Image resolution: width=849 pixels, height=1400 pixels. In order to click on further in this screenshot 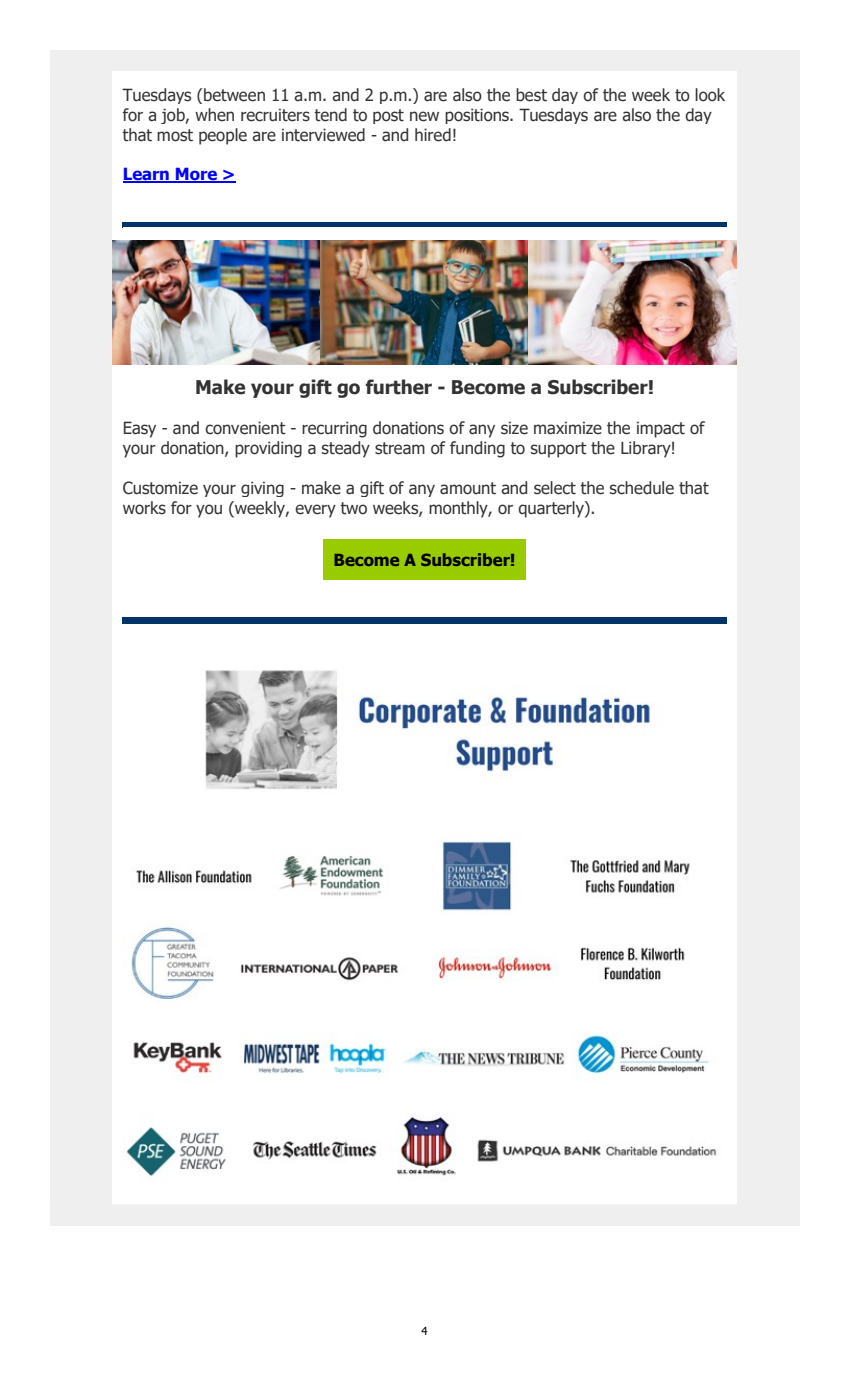, I will do `click(398, 387)`.
